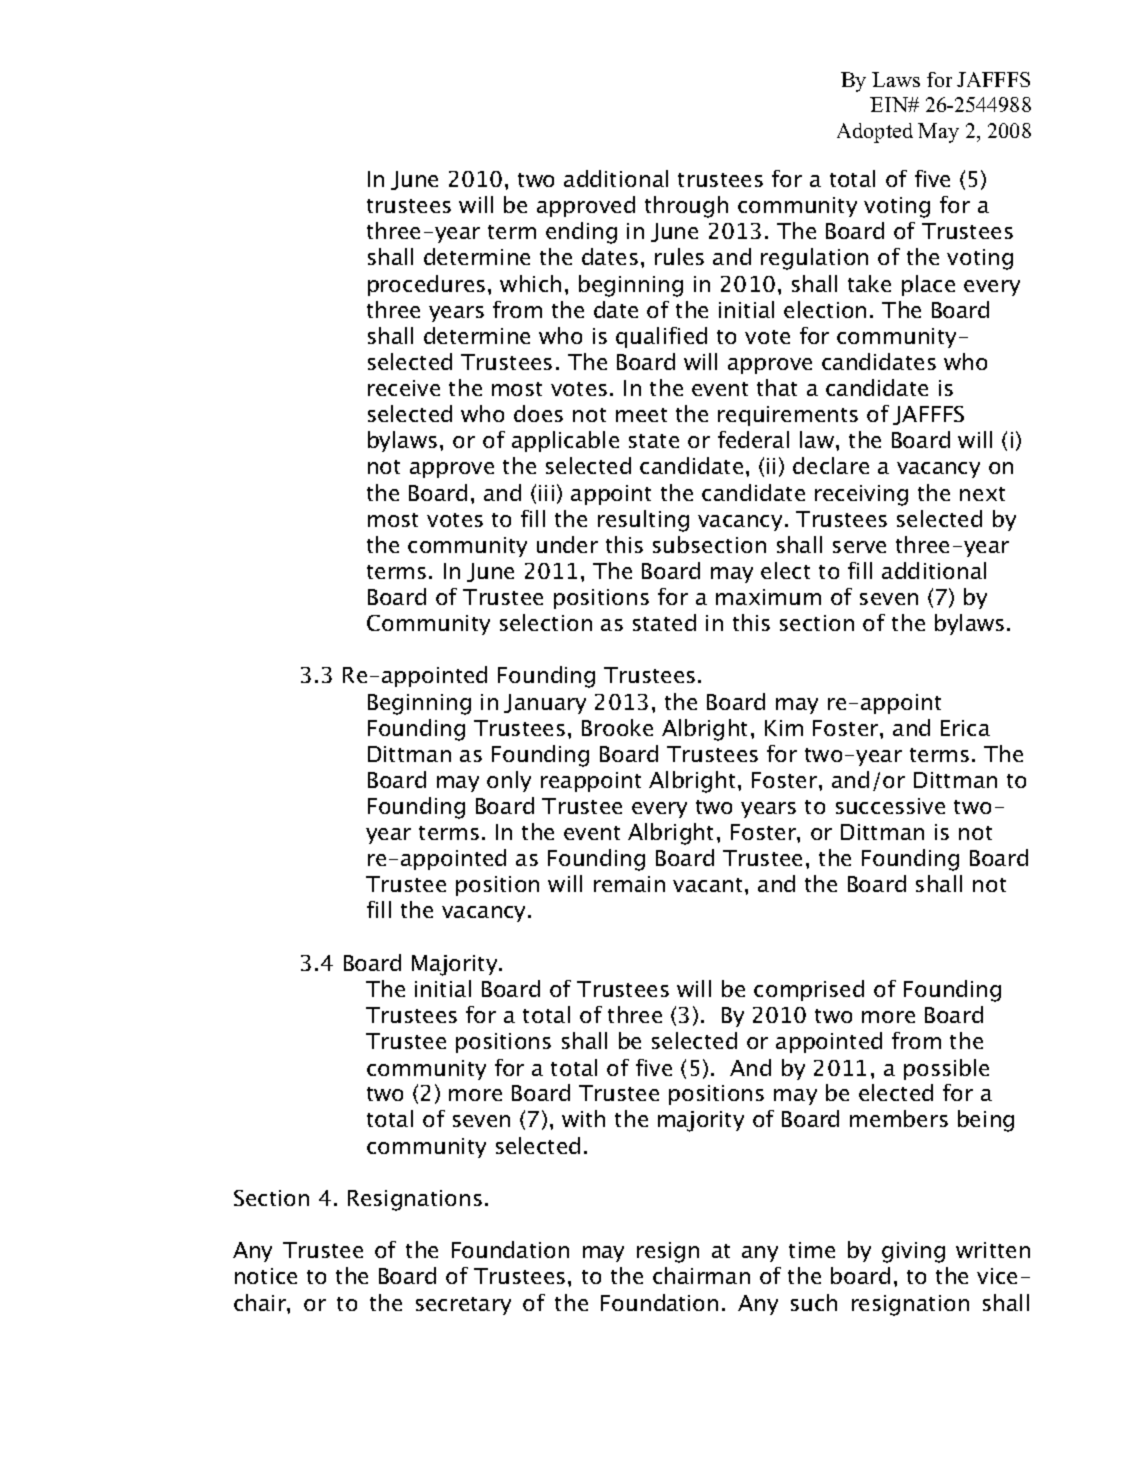 Image resolution: width=1132 pixels, height=1464 pixels. I want to click on resulting, so click(643, 521).
